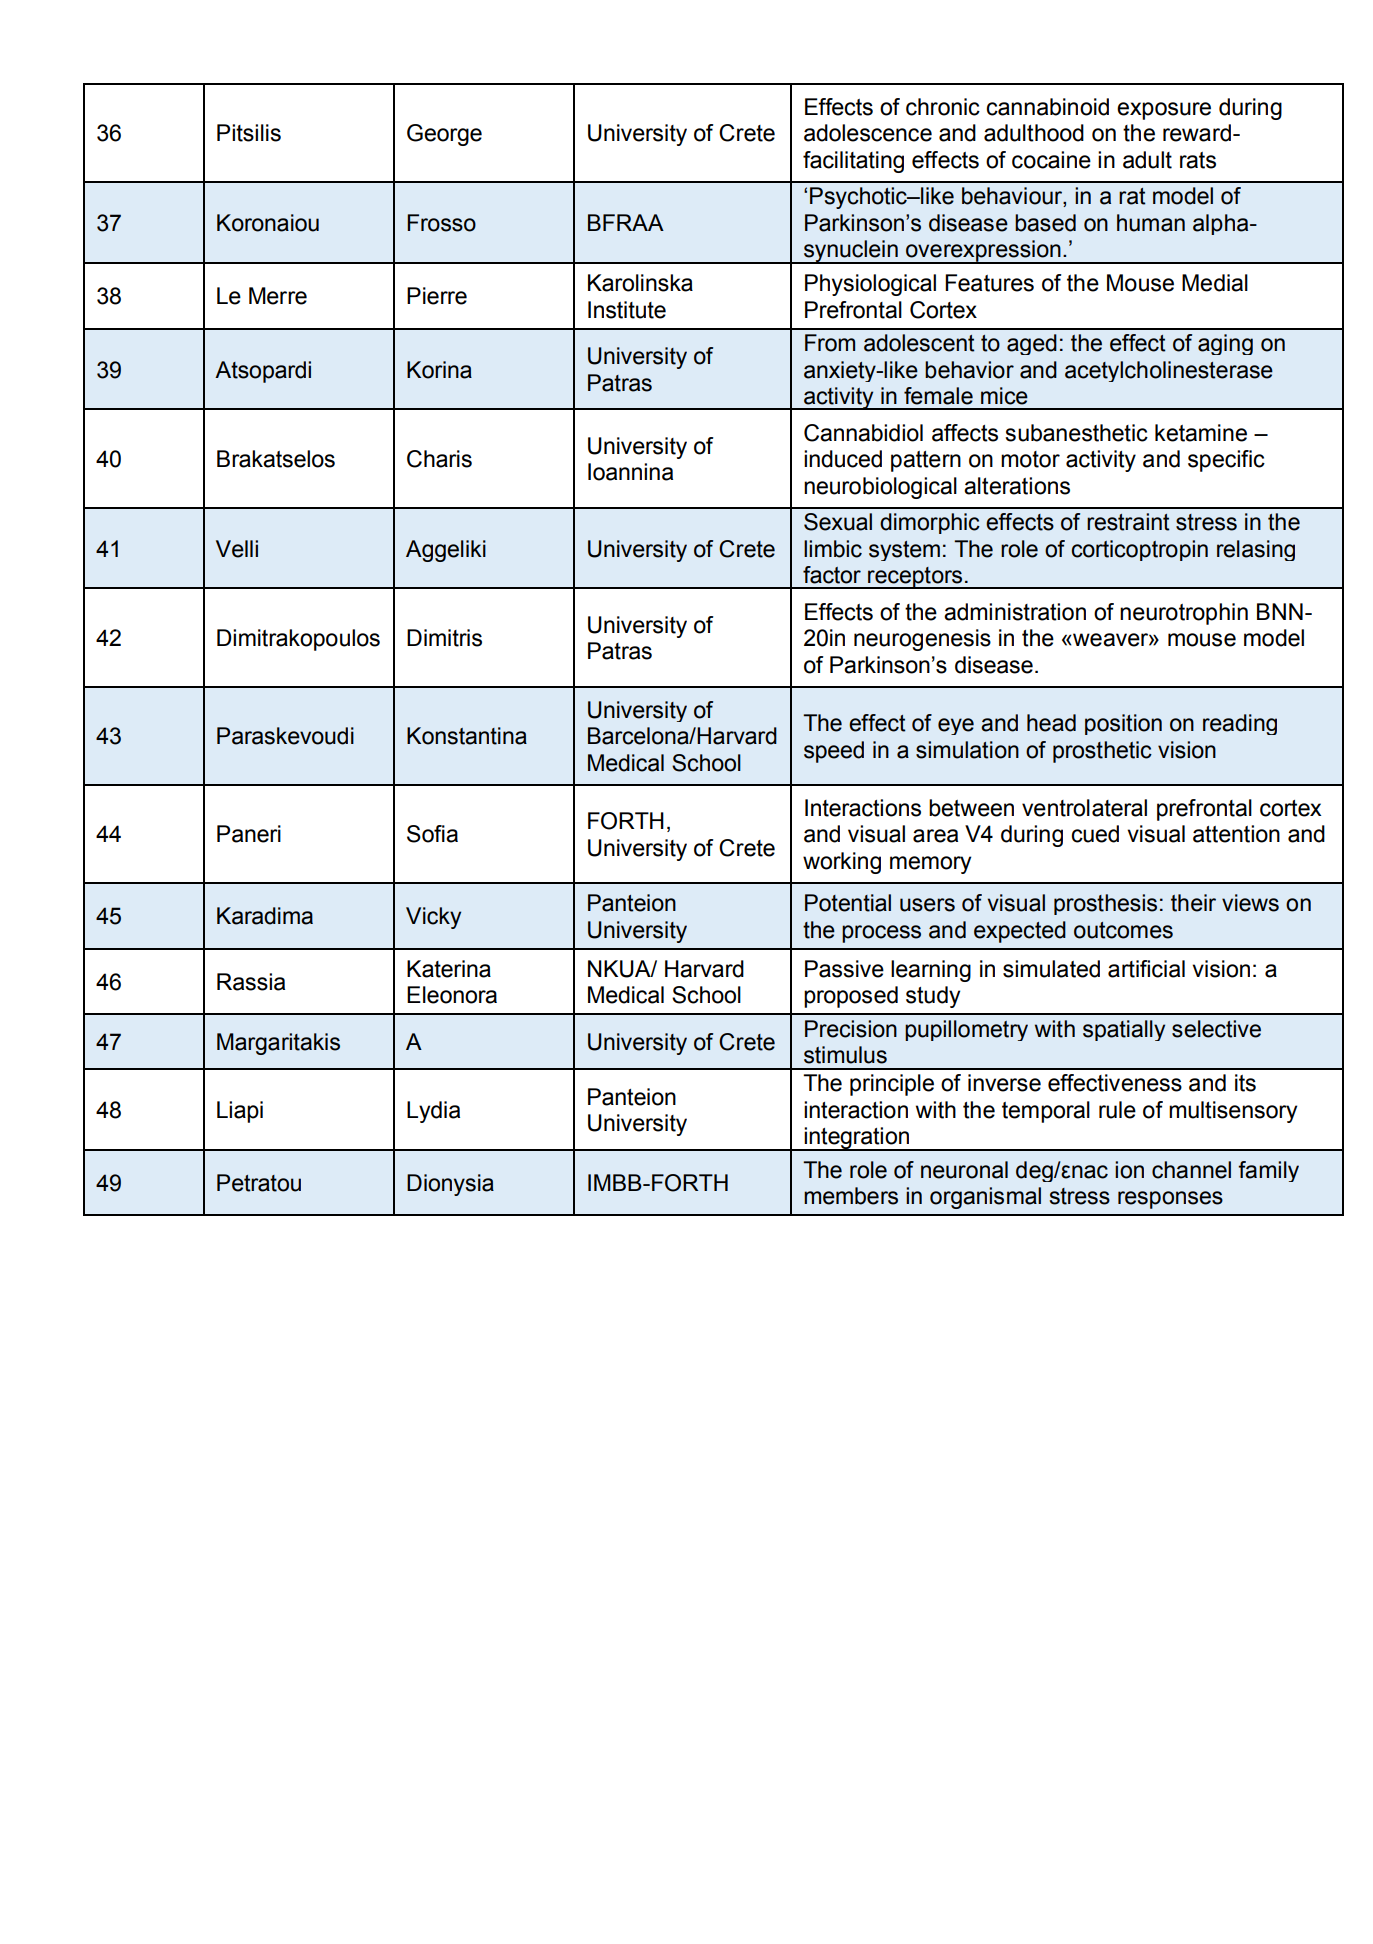  I want to click on adolescence, so click(868, 133).
